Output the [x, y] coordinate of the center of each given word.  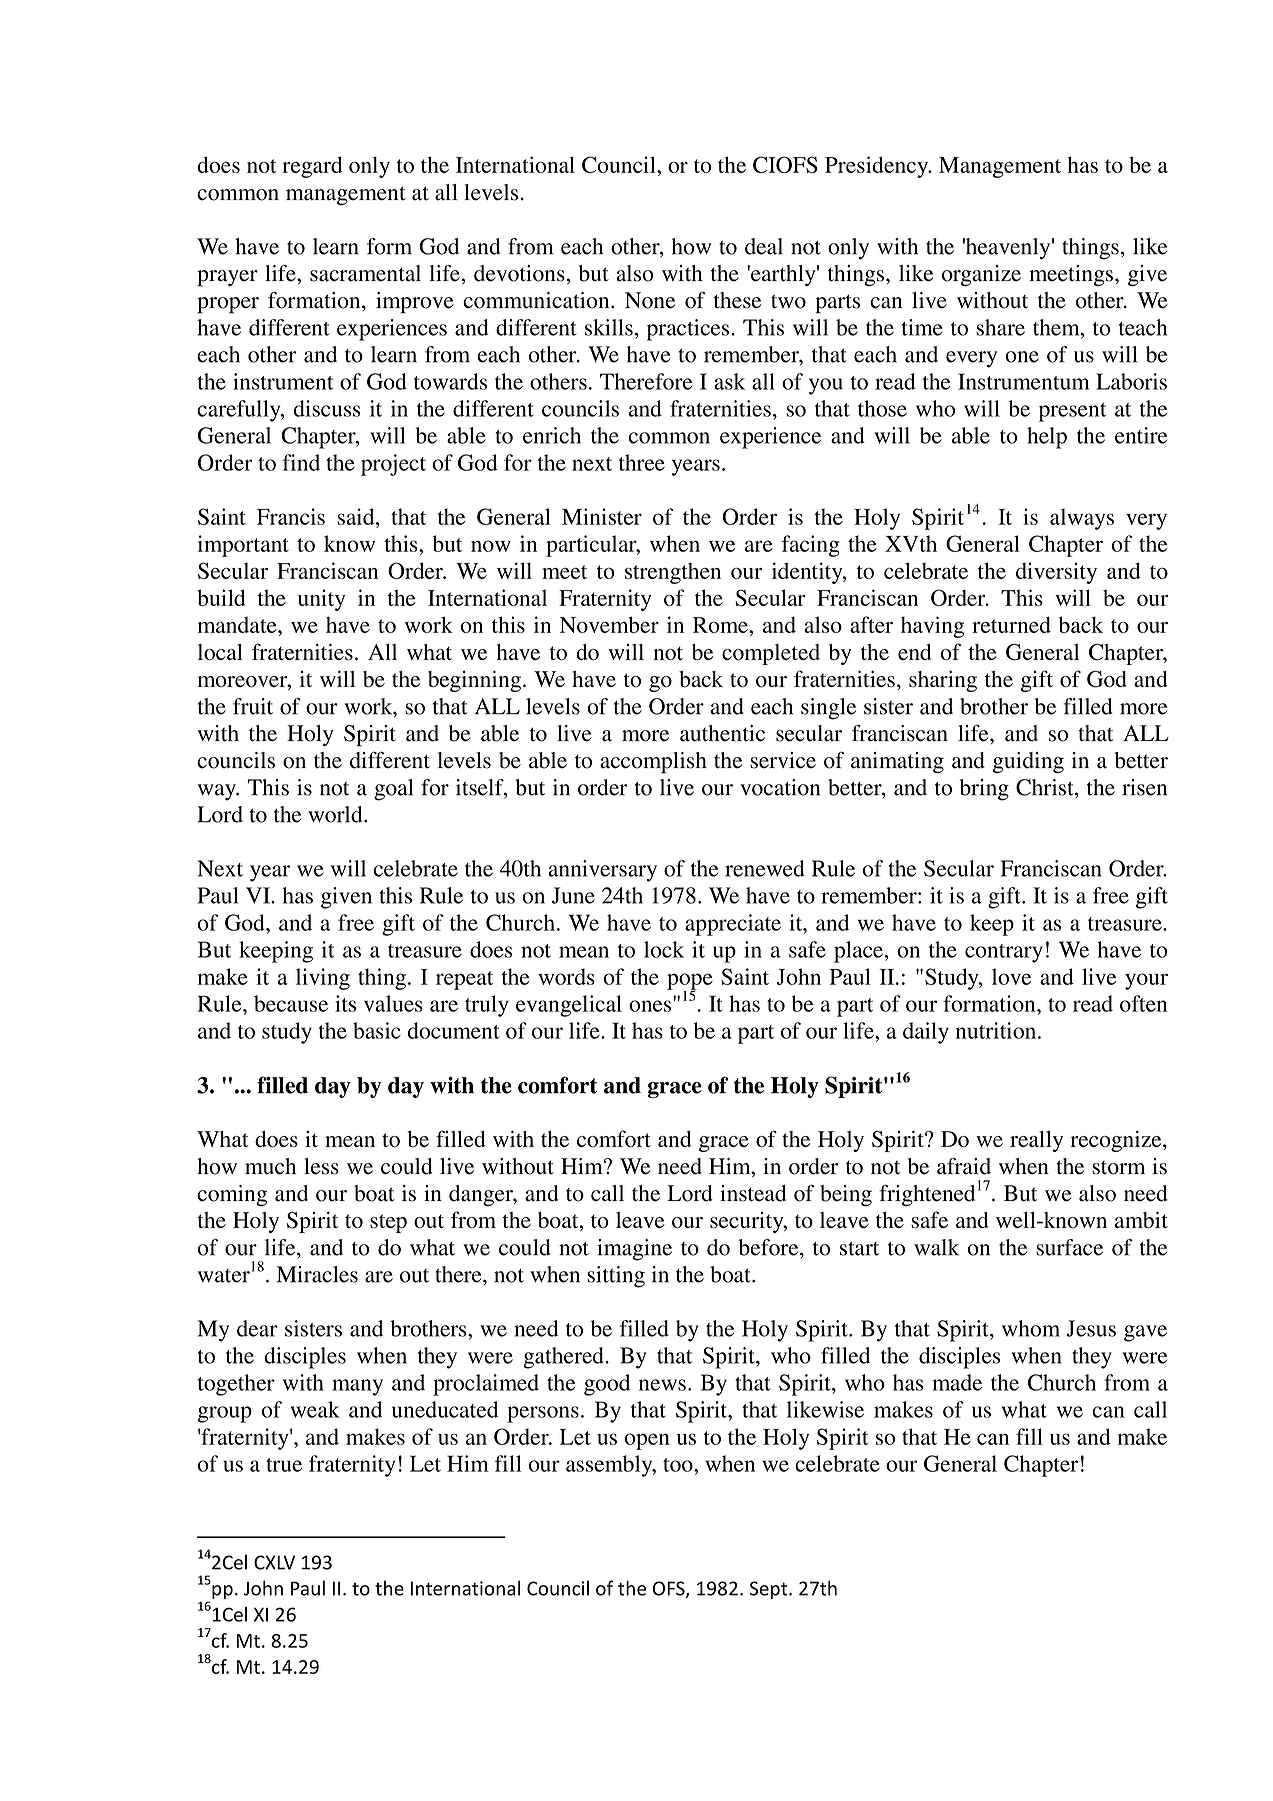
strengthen [673, 573]
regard [312, 167]
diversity [1056, 573]
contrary [1004, 953]
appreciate [733, 925]
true [284, 1465]
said [357, 516]
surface [1069, 1247]
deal [764, 246]
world [336, 814]
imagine [634, 1250]
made [957, 1382]
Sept [770, 1590]
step [388, 1223]
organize [981, 275]
